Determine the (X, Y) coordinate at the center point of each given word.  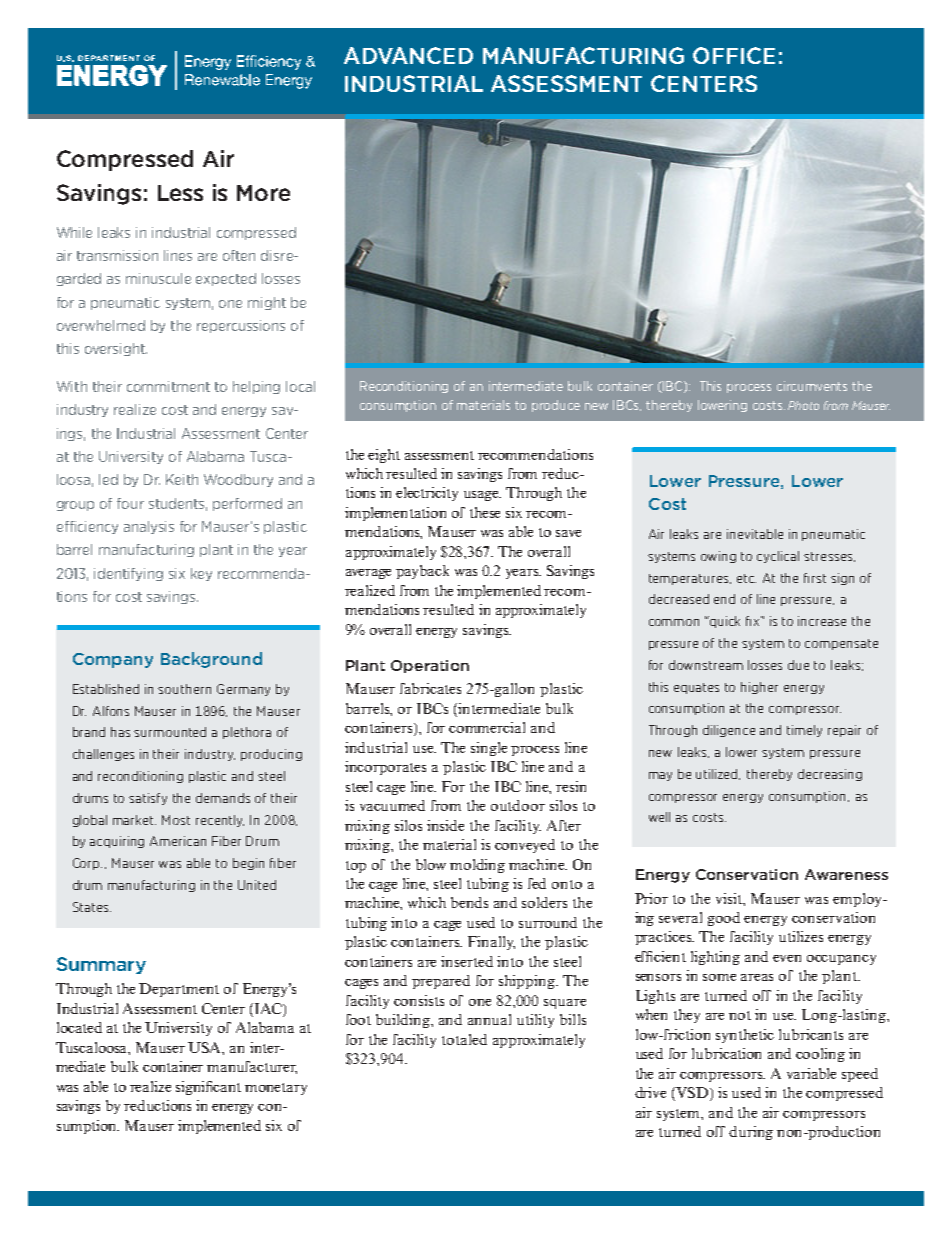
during (751, 1133)
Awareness (846, 874)
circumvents (812, 386)
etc (746, 578)
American (178, 841)
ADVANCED (408, 55)
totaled (464, 1039)
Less (180, 193)
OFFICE (734, 55)
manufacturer (252, 1067)
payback (422, 572)
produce (556, 406)
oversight (116, 349)
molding (477, 866)
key (201, 574)
